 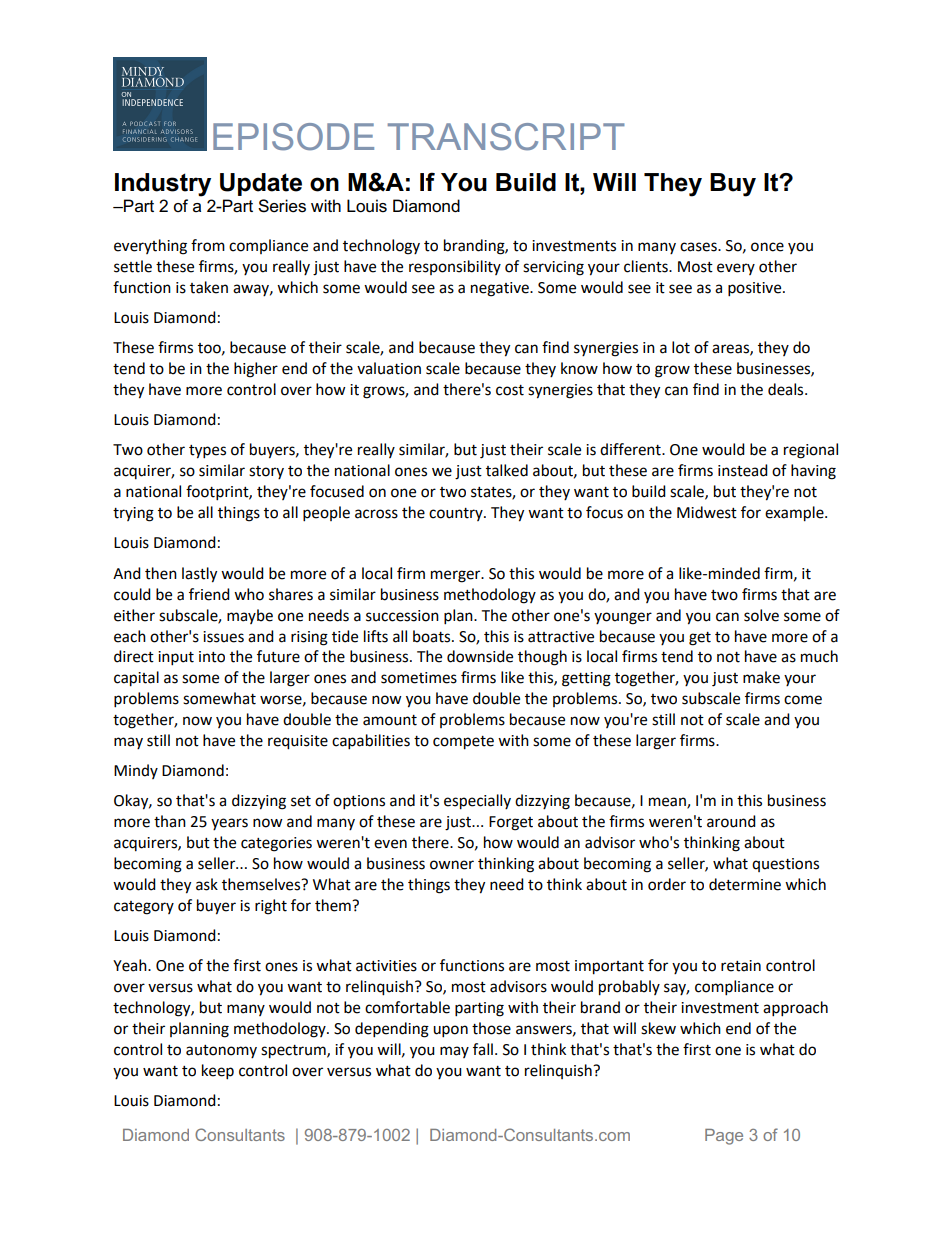 I want to click on TRANSCRIPT, so click(x=506, y=137).
